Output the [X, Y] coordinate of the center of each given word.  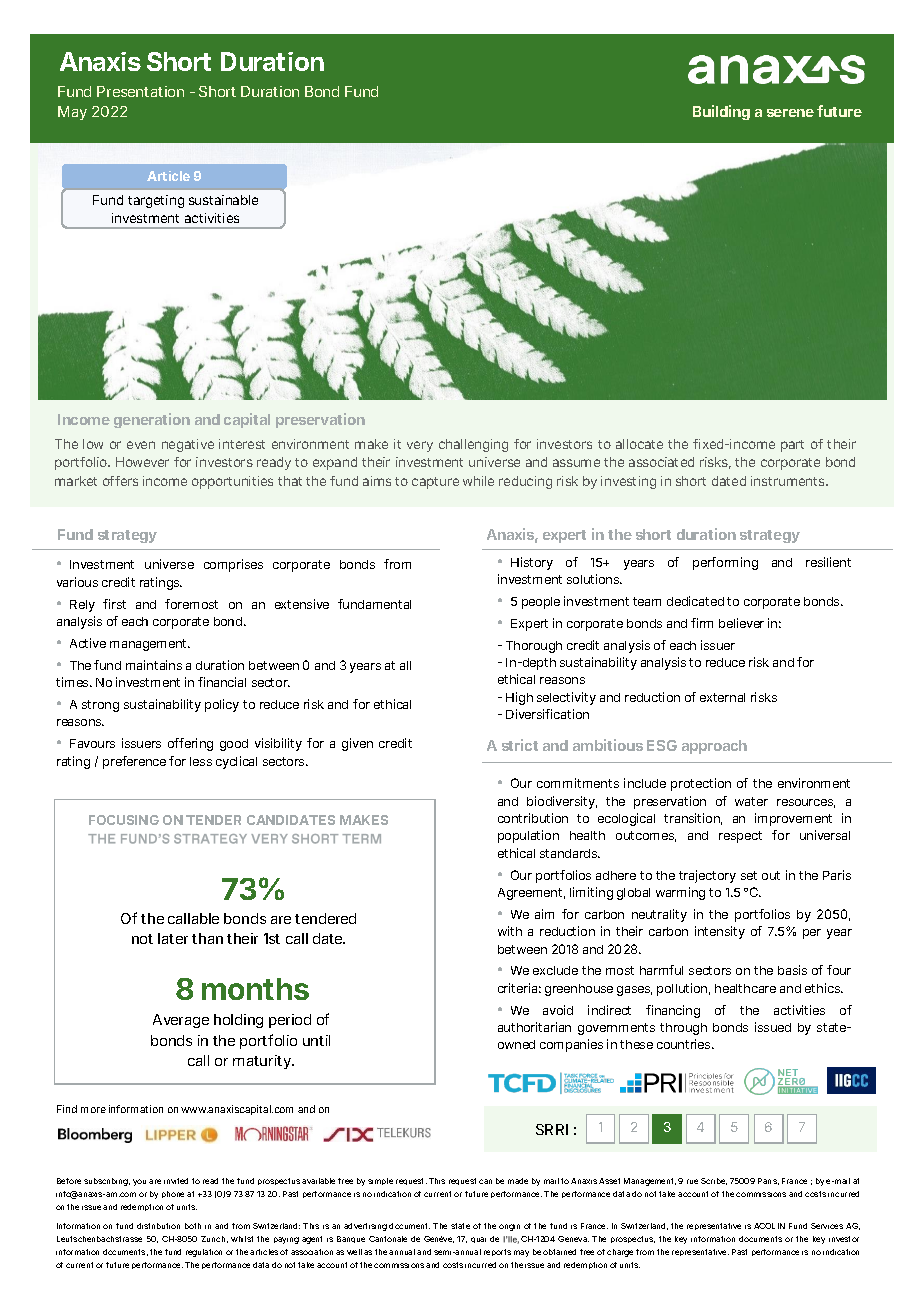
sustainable [223, 200]
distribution [158, 1226]
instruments [789, 481]
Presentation [140, 91]
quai [478, 1240]
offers [120, 481]
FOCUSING [124, 820]
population [528, 836]
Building [721, 112]
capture [435, 483]
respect [740, 837]
